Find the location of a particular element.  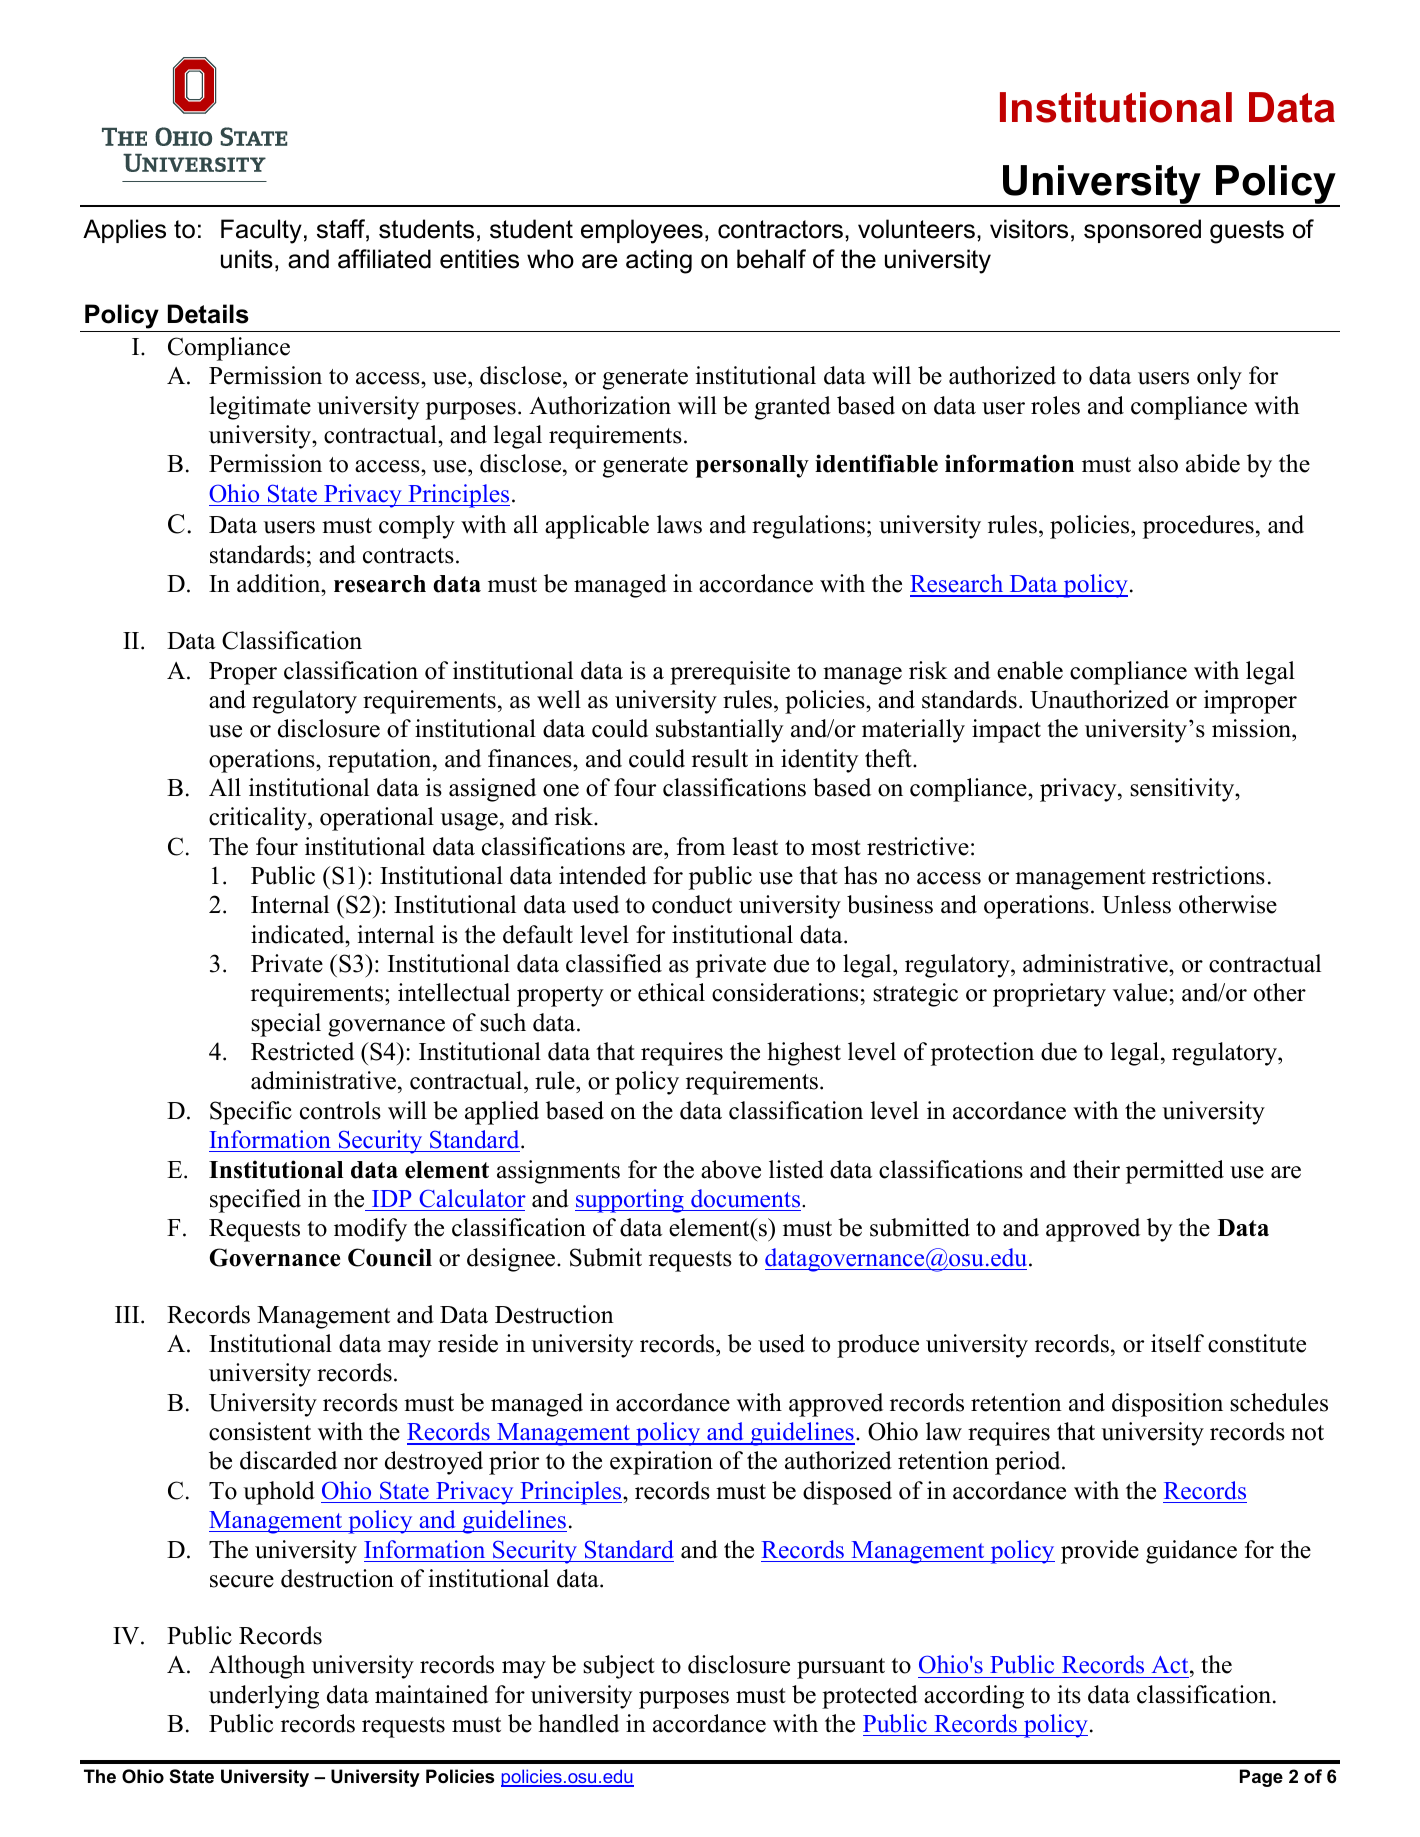

impact is located at coordinates (1006, 731).
